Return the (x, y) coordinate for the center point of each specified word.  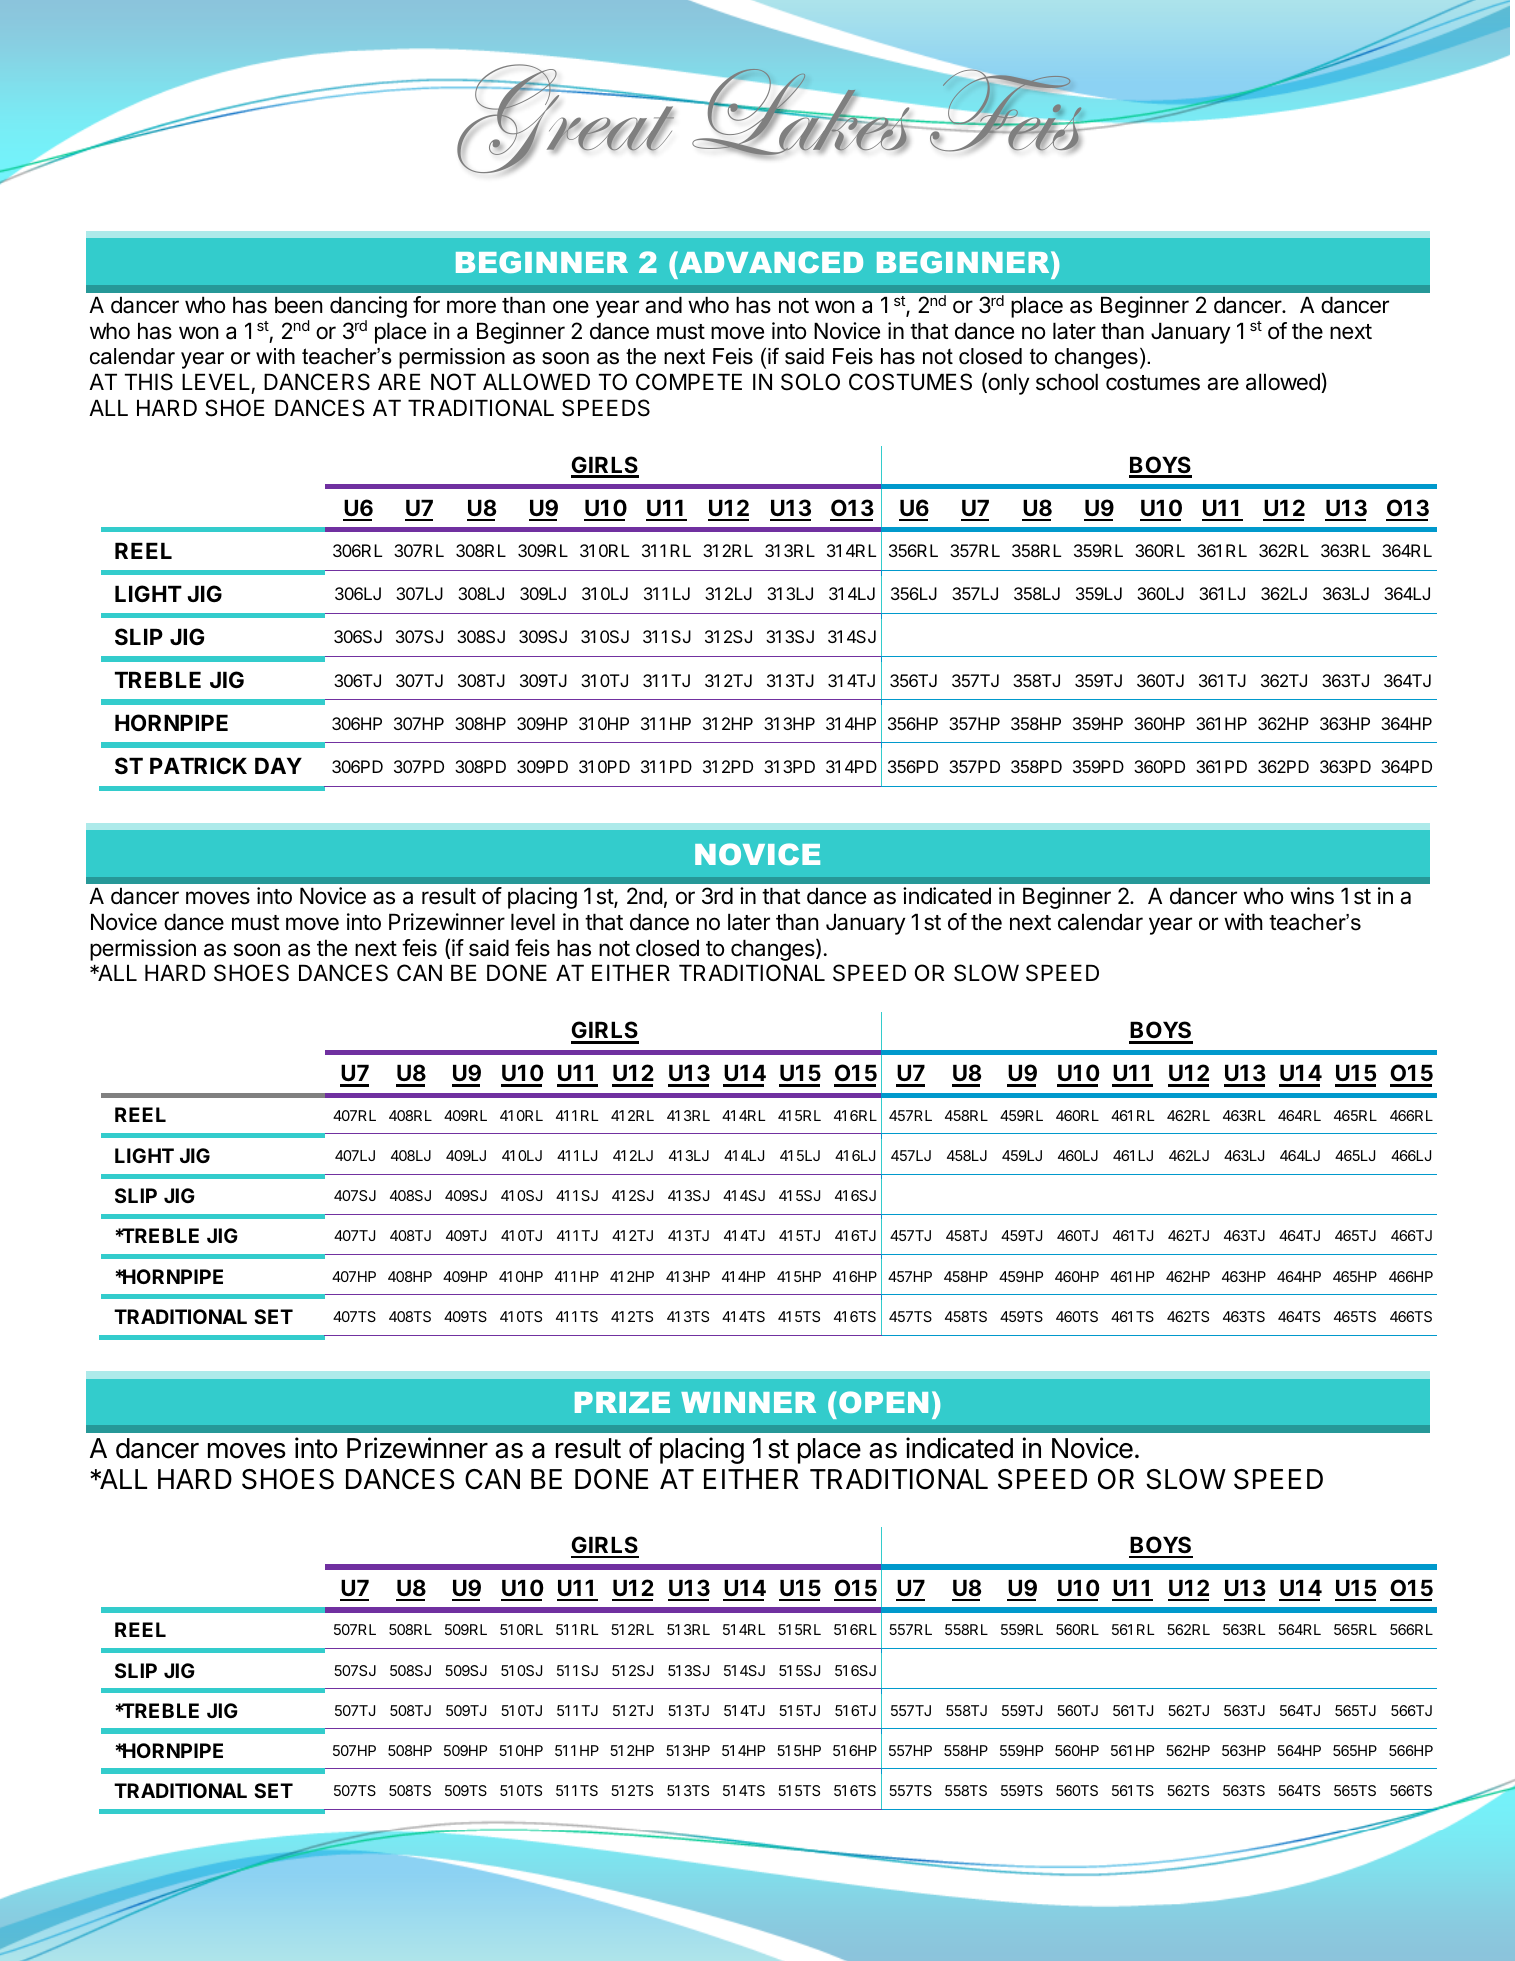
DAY (278, 765)
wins (1312, 896)
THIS (149, 382)
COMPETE (689, 382)
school (1067, 382)
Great (566, 117)
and (663, 305)
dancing (368, 308)
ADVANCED (770, 262)
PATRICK (198, 765)
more (471, 307)
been (298, 305)
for (426, 305)
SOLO (810, 382)
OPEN (883, 1402)
